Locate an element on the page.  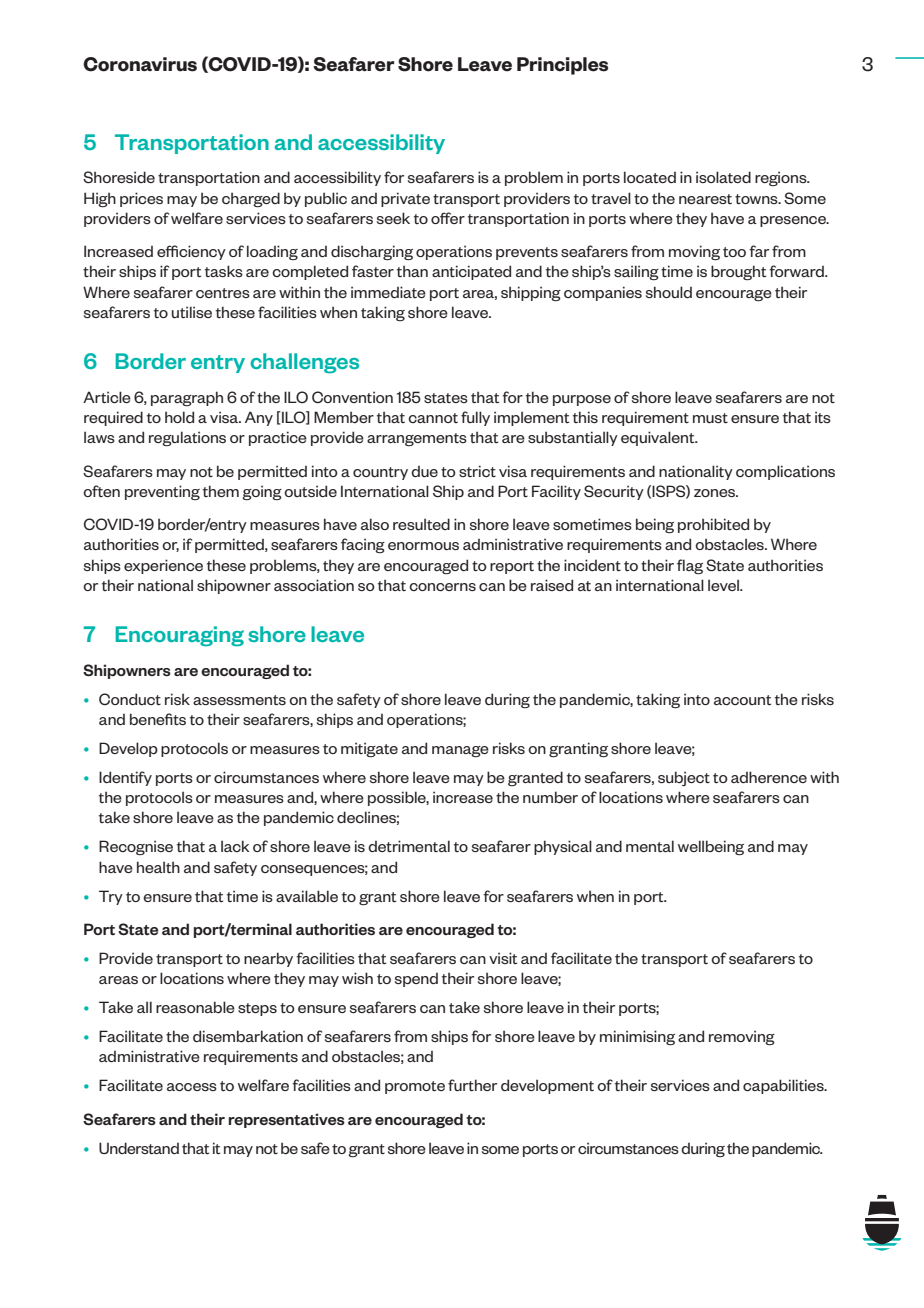
Understand is located at coordinates (139, 1148).
